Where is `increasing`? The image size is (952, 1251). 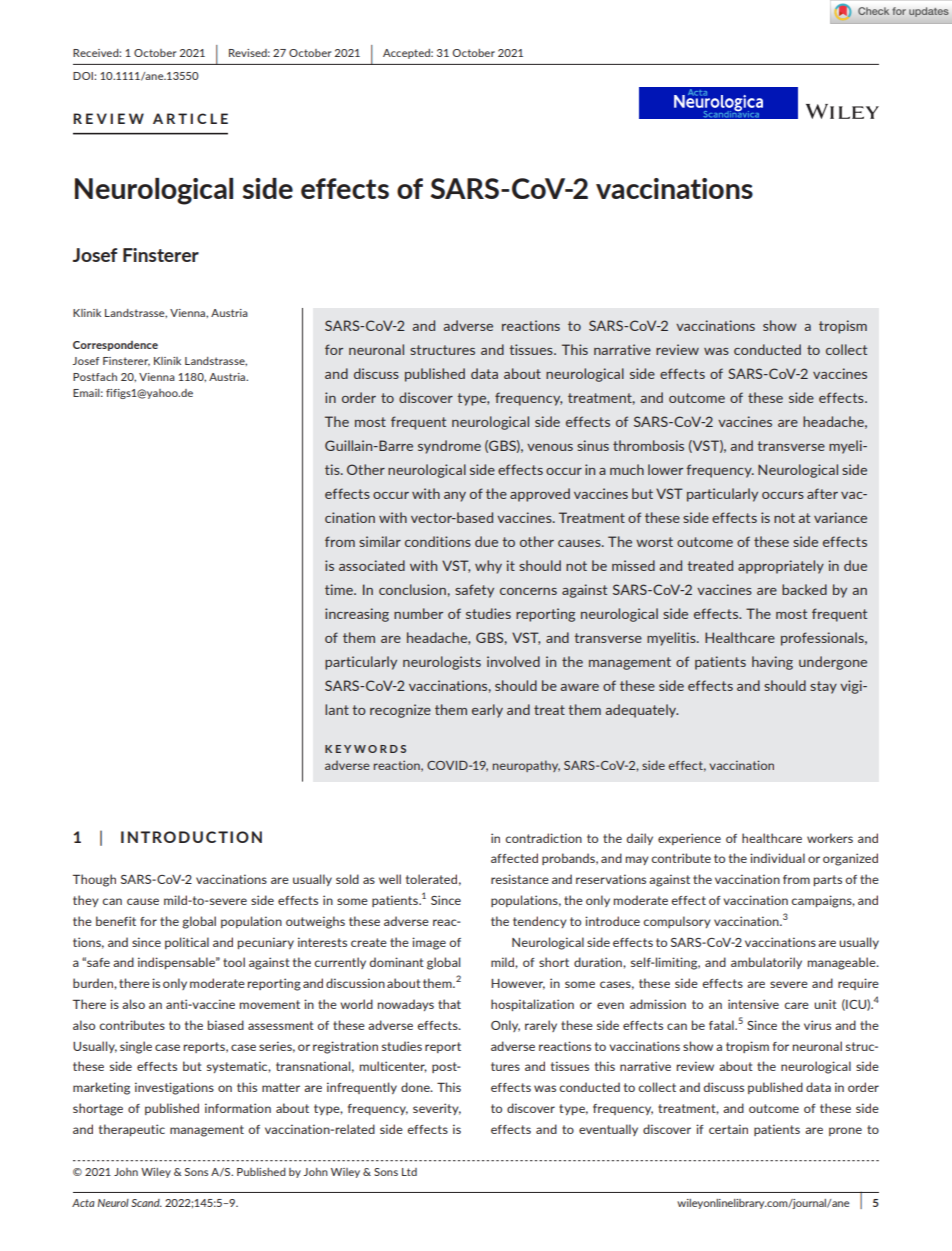
increasing is located at coordinates (357, 615).
